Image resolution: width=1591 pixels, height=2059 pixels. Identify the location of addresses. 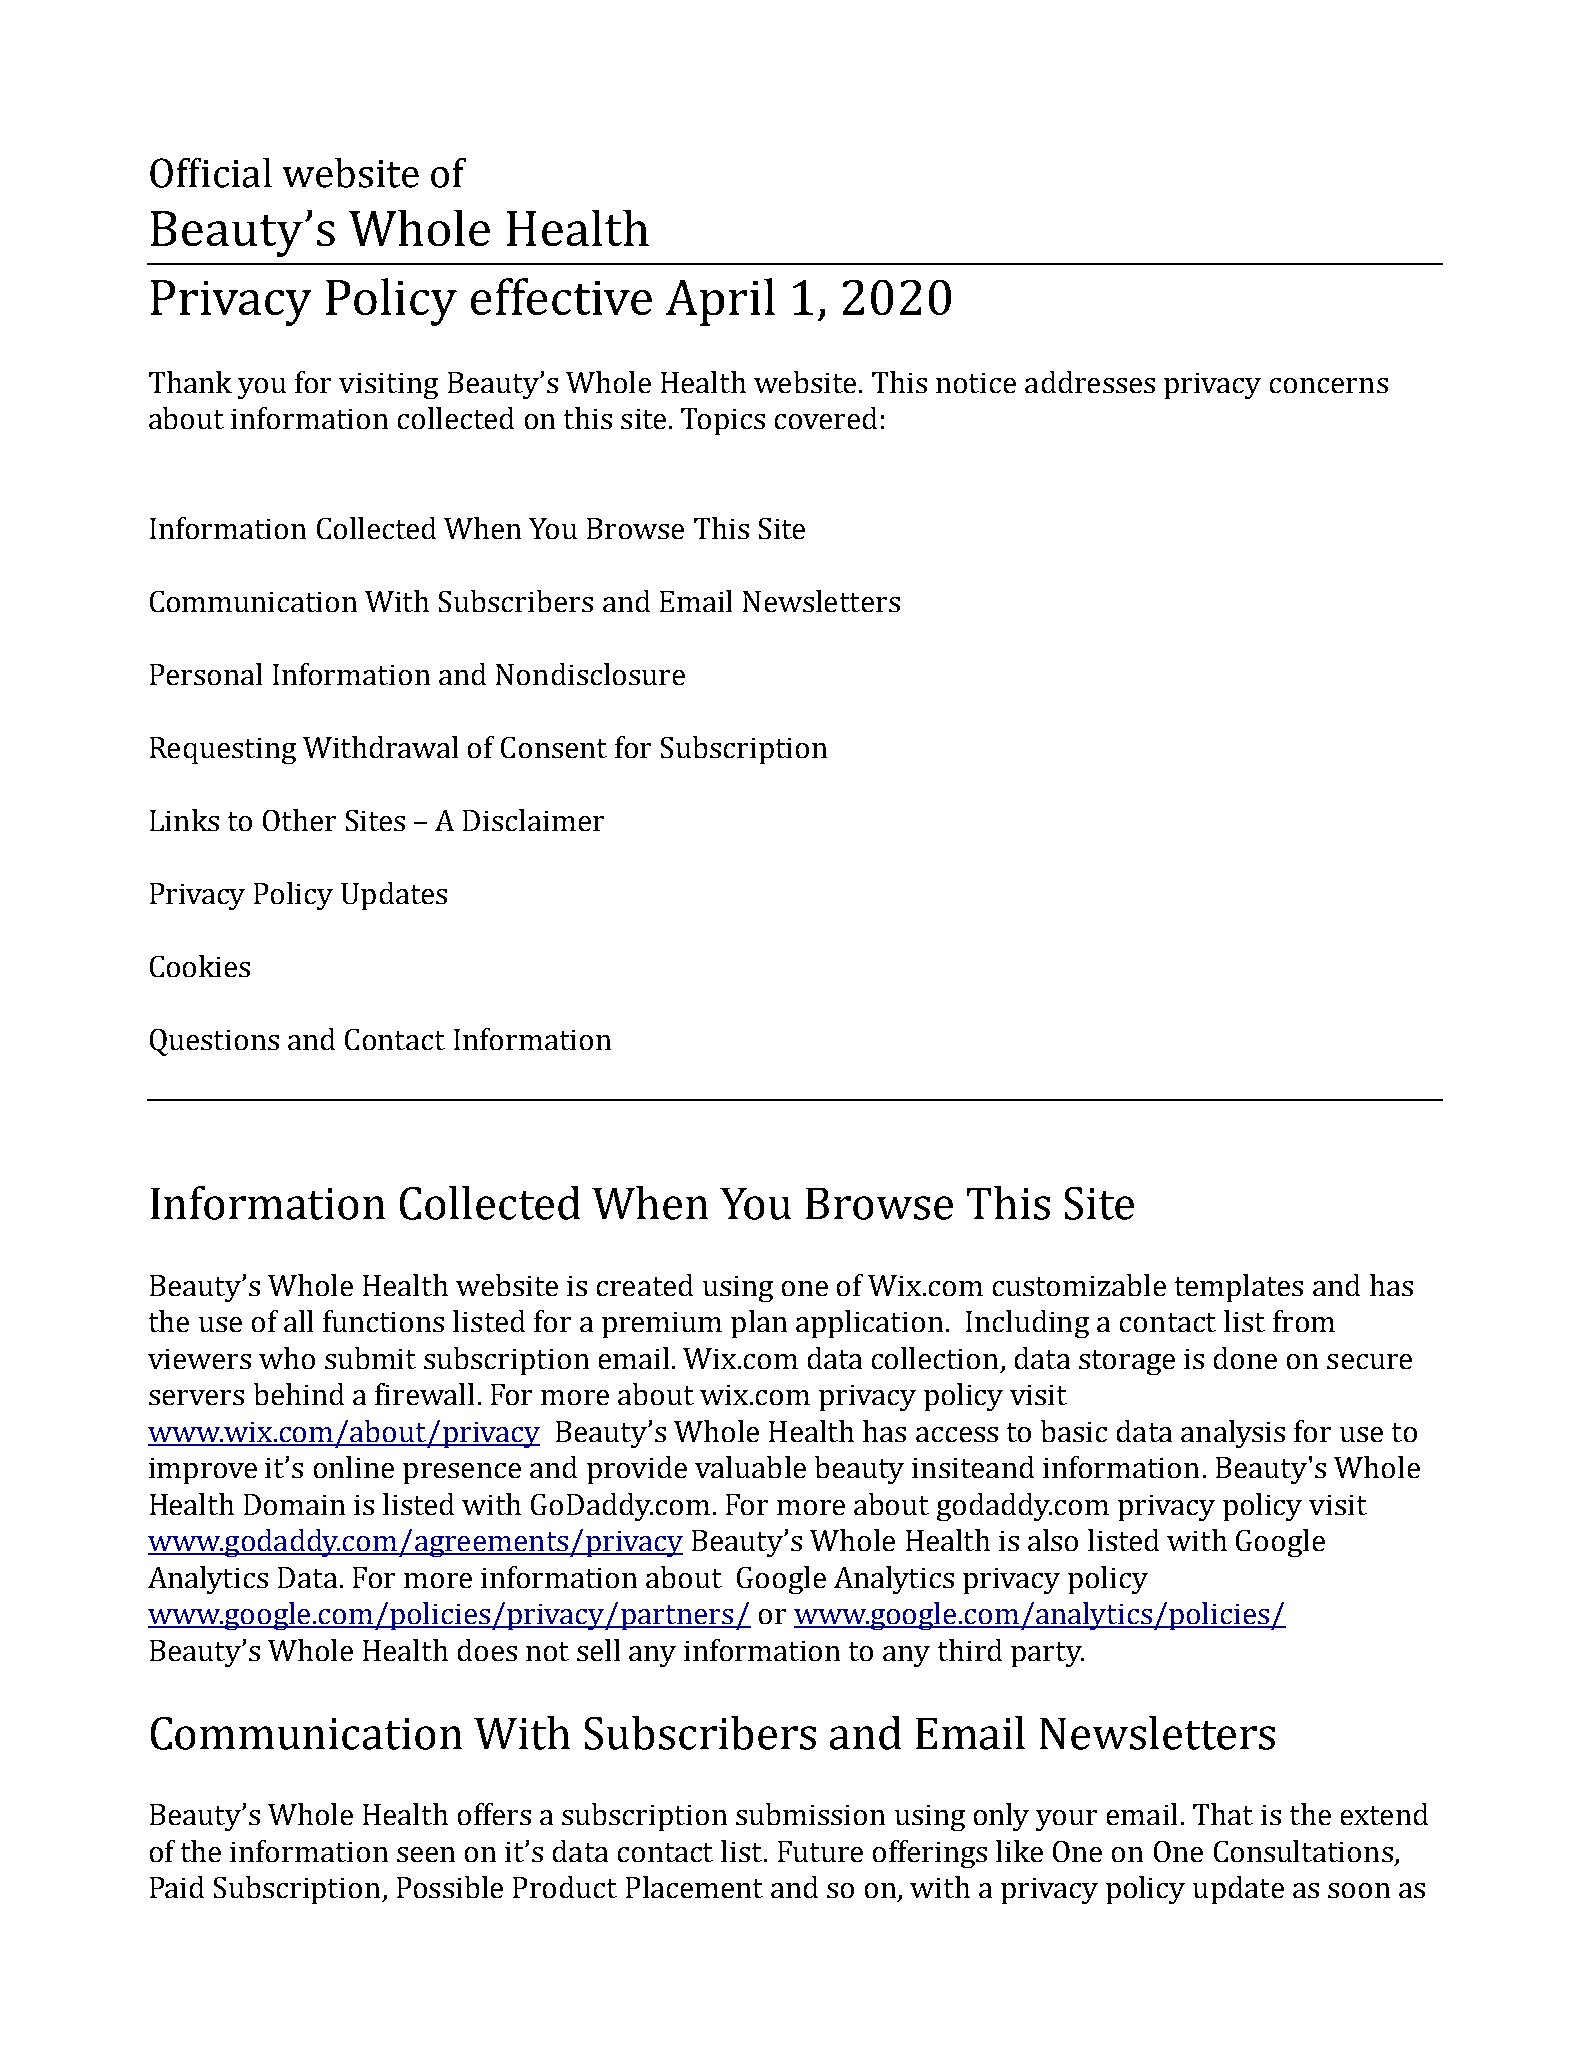
(1090, 382).
